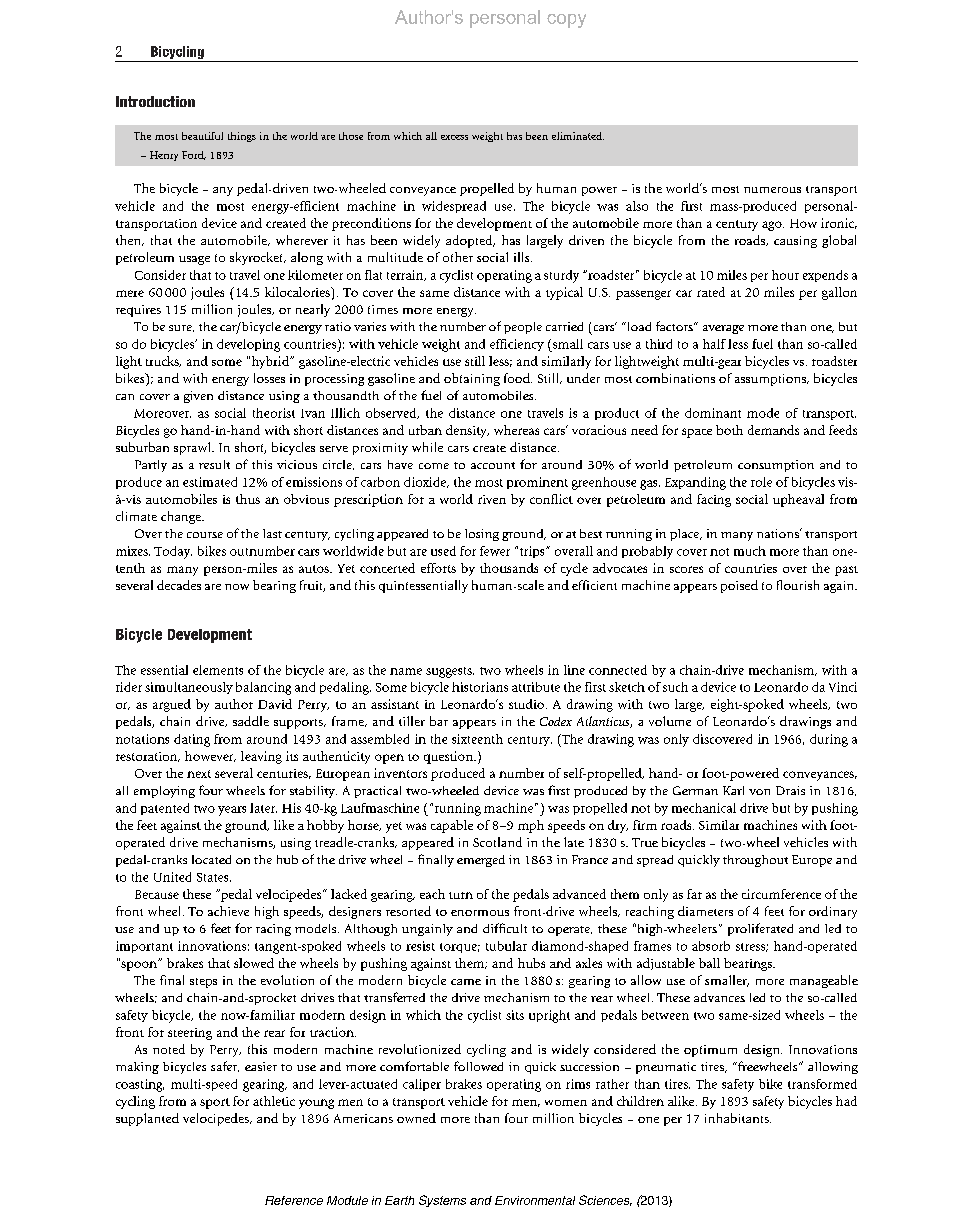 This image has height=1232, width=964. What do you see at coordinates (461, 895) in the image?
I see `turn` at bounding box center [461, 895].
